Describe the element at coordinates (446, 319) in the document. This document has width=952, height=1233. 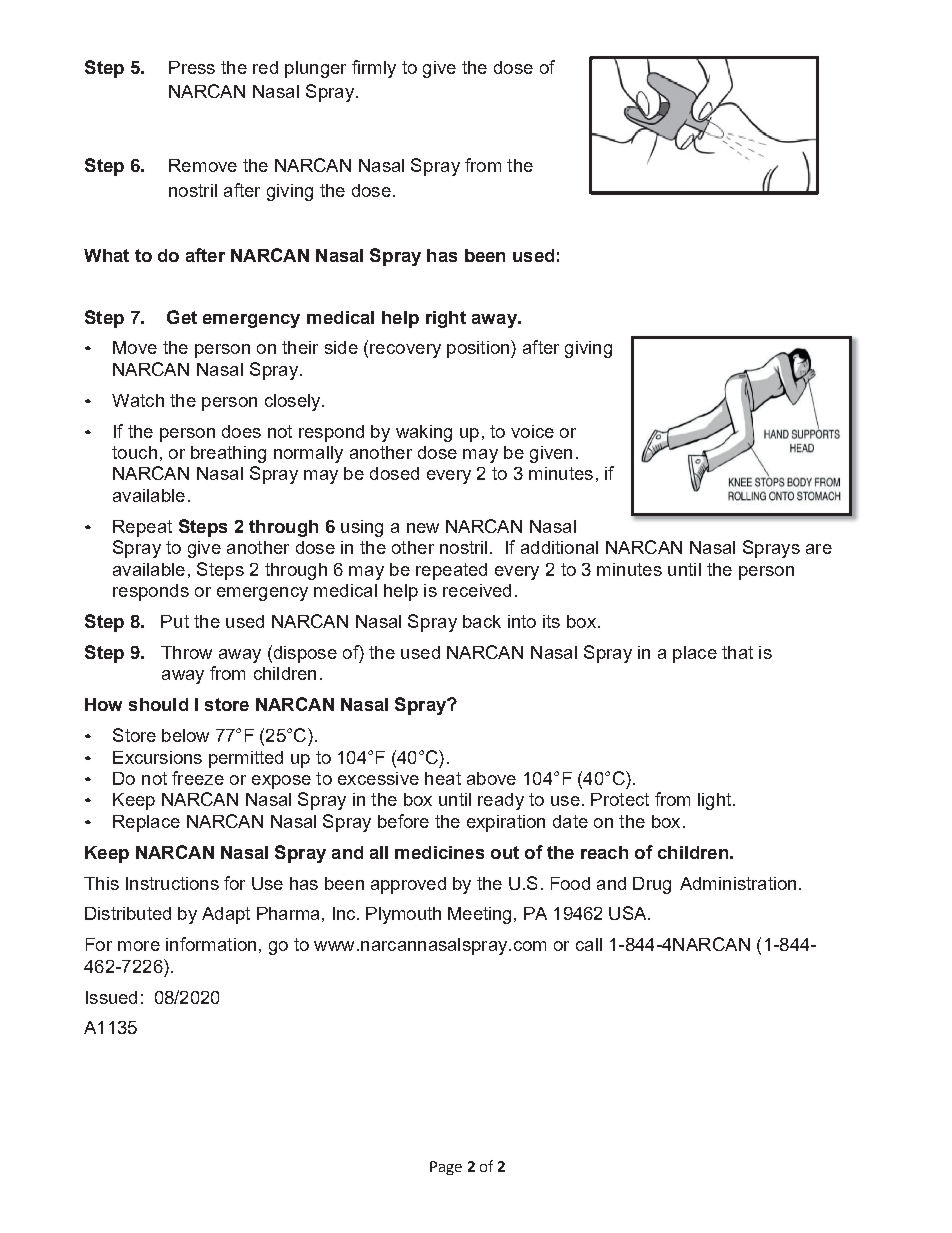
I see `right` at that location.
